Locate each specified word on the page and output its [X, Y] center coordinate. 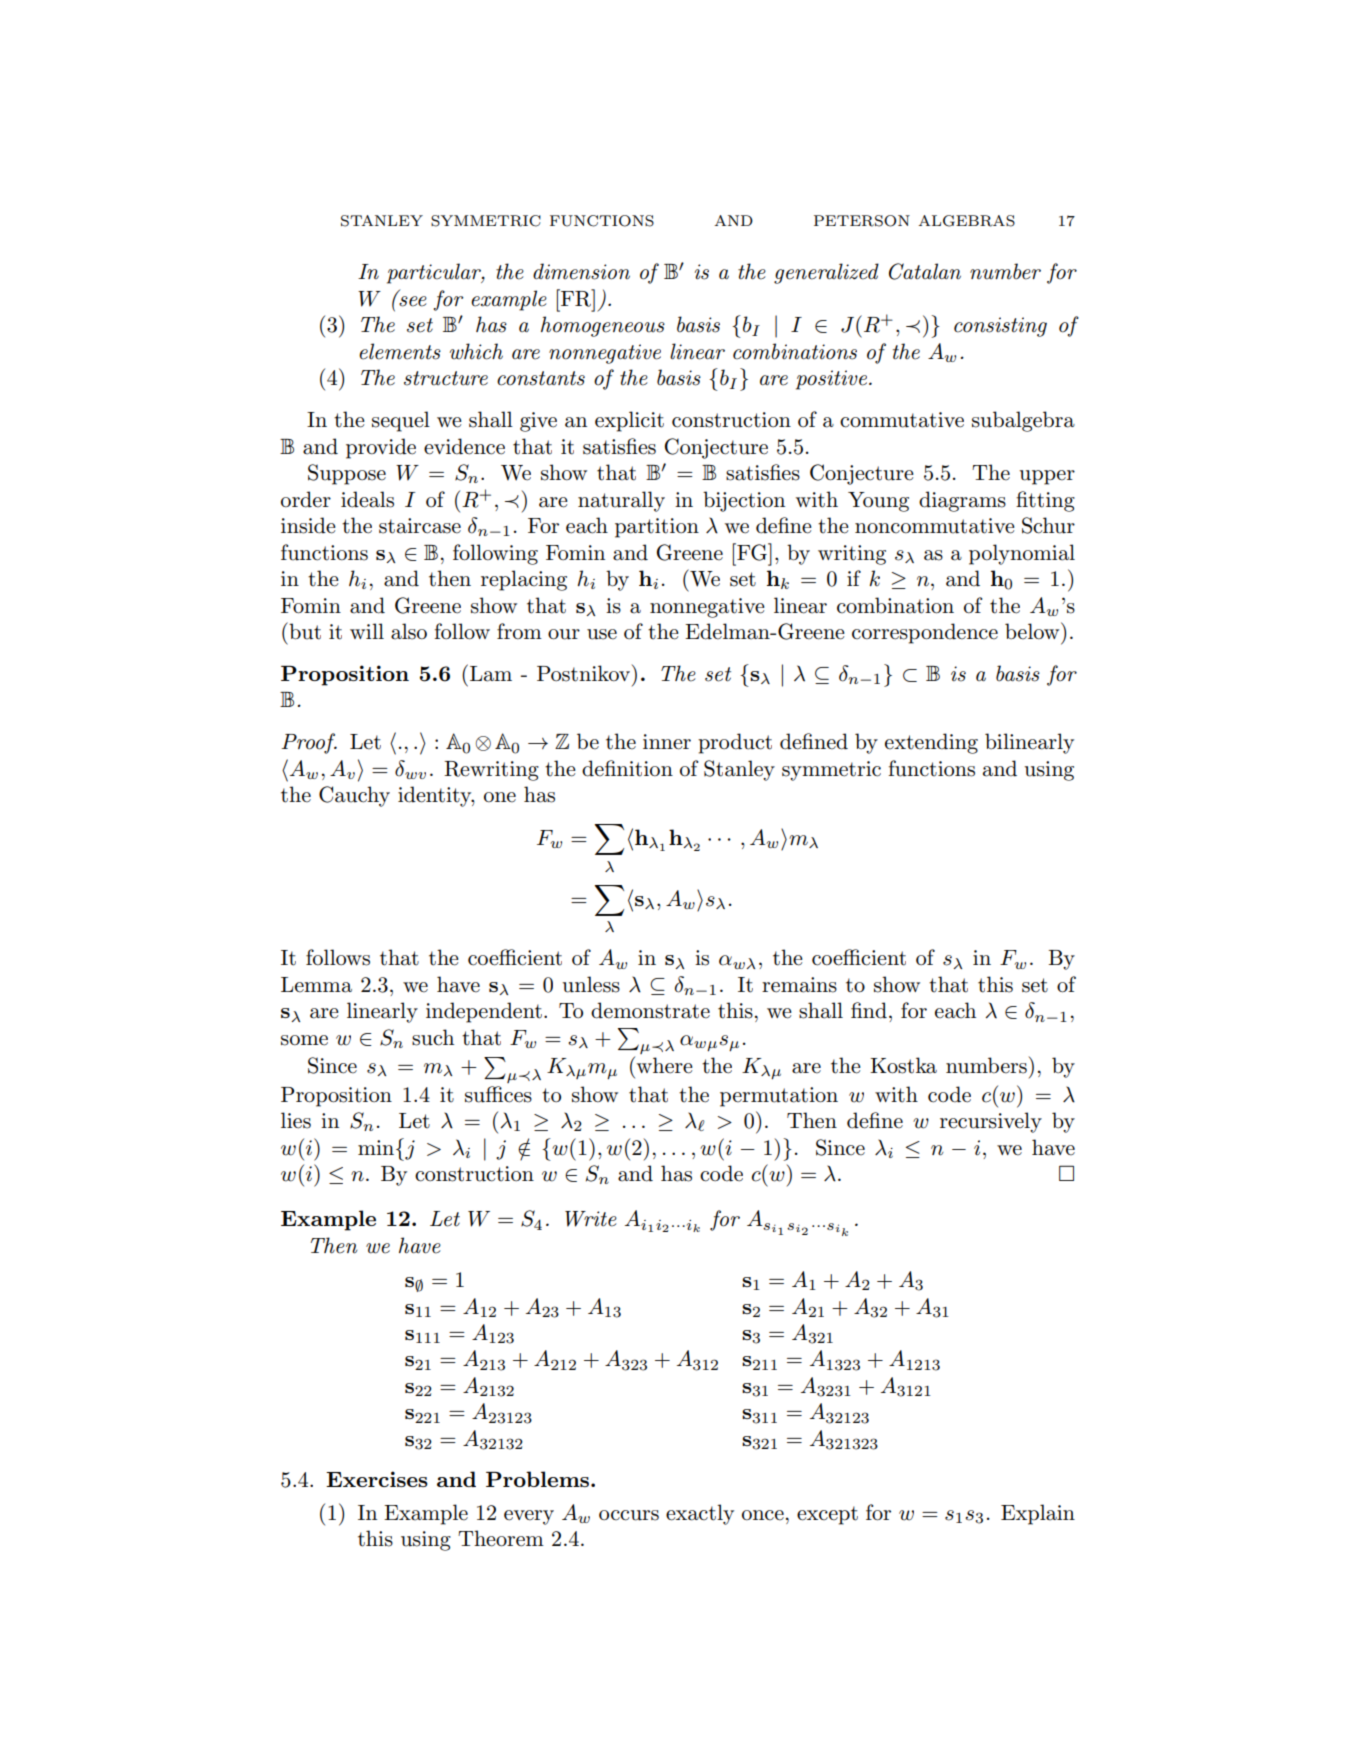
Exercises [377, 1479]
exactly [700, 1514]
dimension [581, 271]
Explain [1038, 1514]
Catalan [925, 271]
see [412, 300]
